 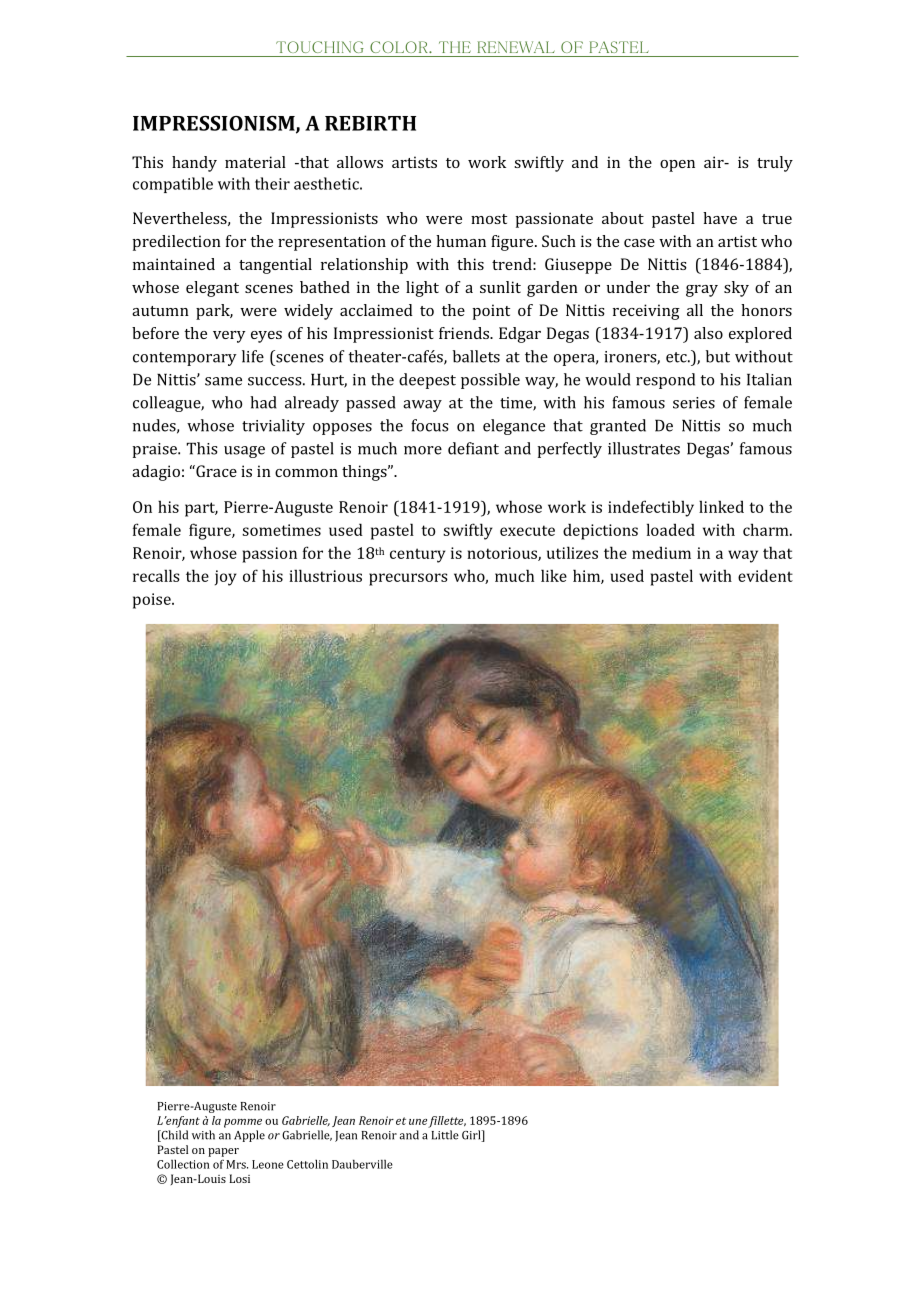 I want to click on pomme, so click(x=243, y=1123).
